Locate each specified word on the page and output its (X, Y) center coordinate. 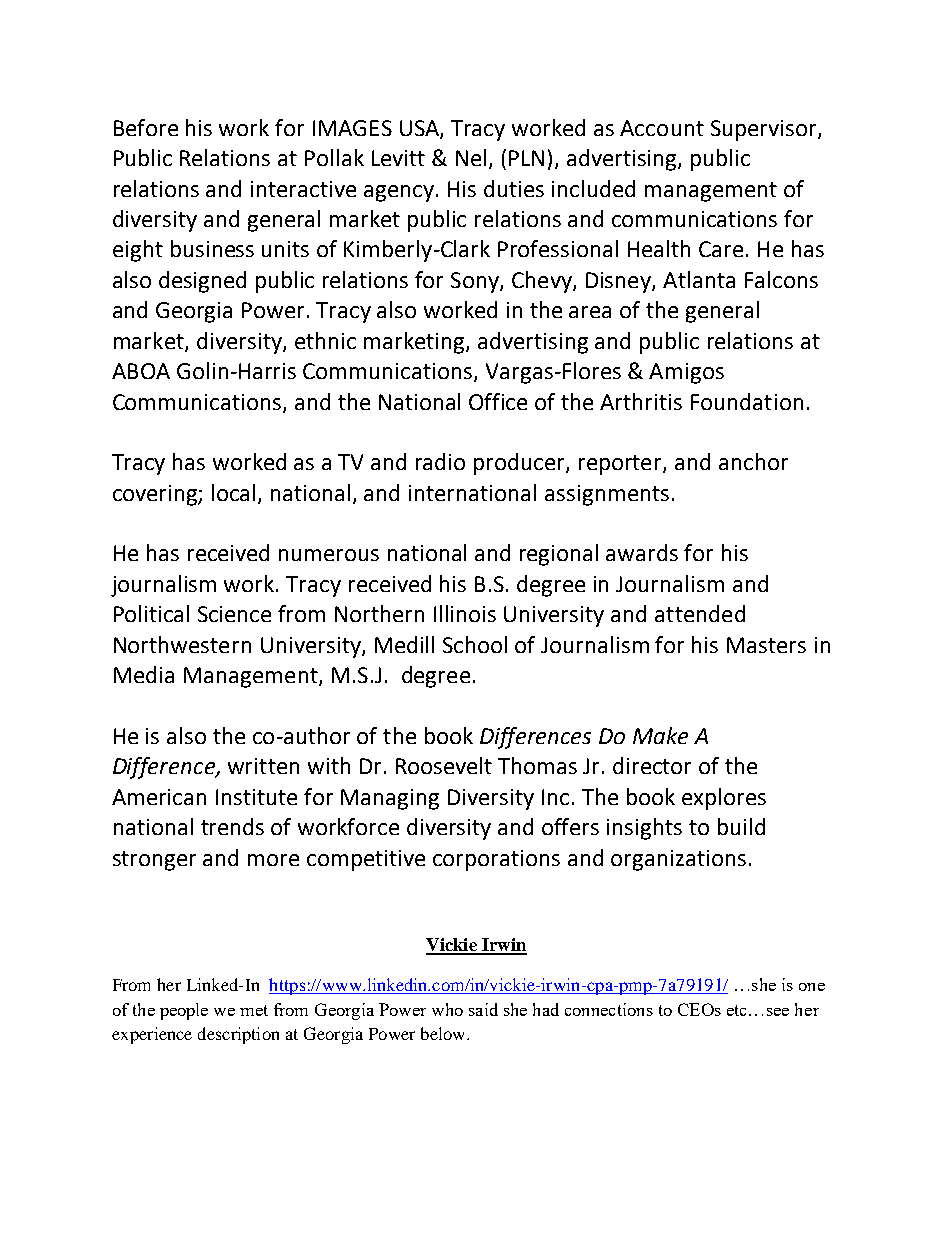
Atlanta (699, 279)
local (233, 492)
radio (440, 461)
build (741, 826)
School (475, 644)
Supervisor (765, 130)
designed (202, 282)
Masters (766, 645)
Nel (471, 157)
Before (146, 127)
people (184, 1011)
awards (642, 552)
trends (232, 826)
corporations (496, 860)
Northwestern (182, 644)
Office (498, 401)
